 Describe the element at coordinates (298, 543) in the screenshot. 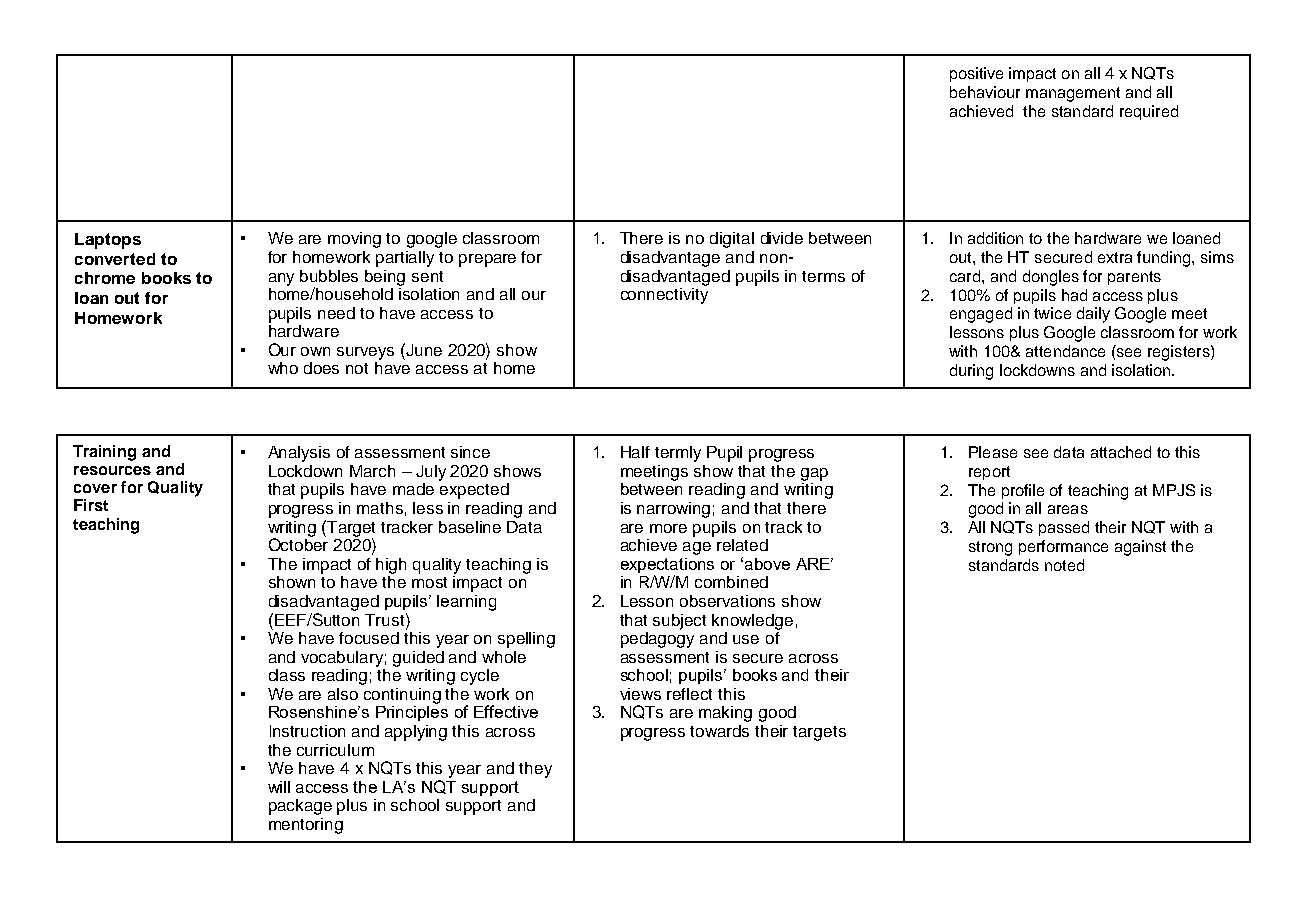

I see `October` at that location.
